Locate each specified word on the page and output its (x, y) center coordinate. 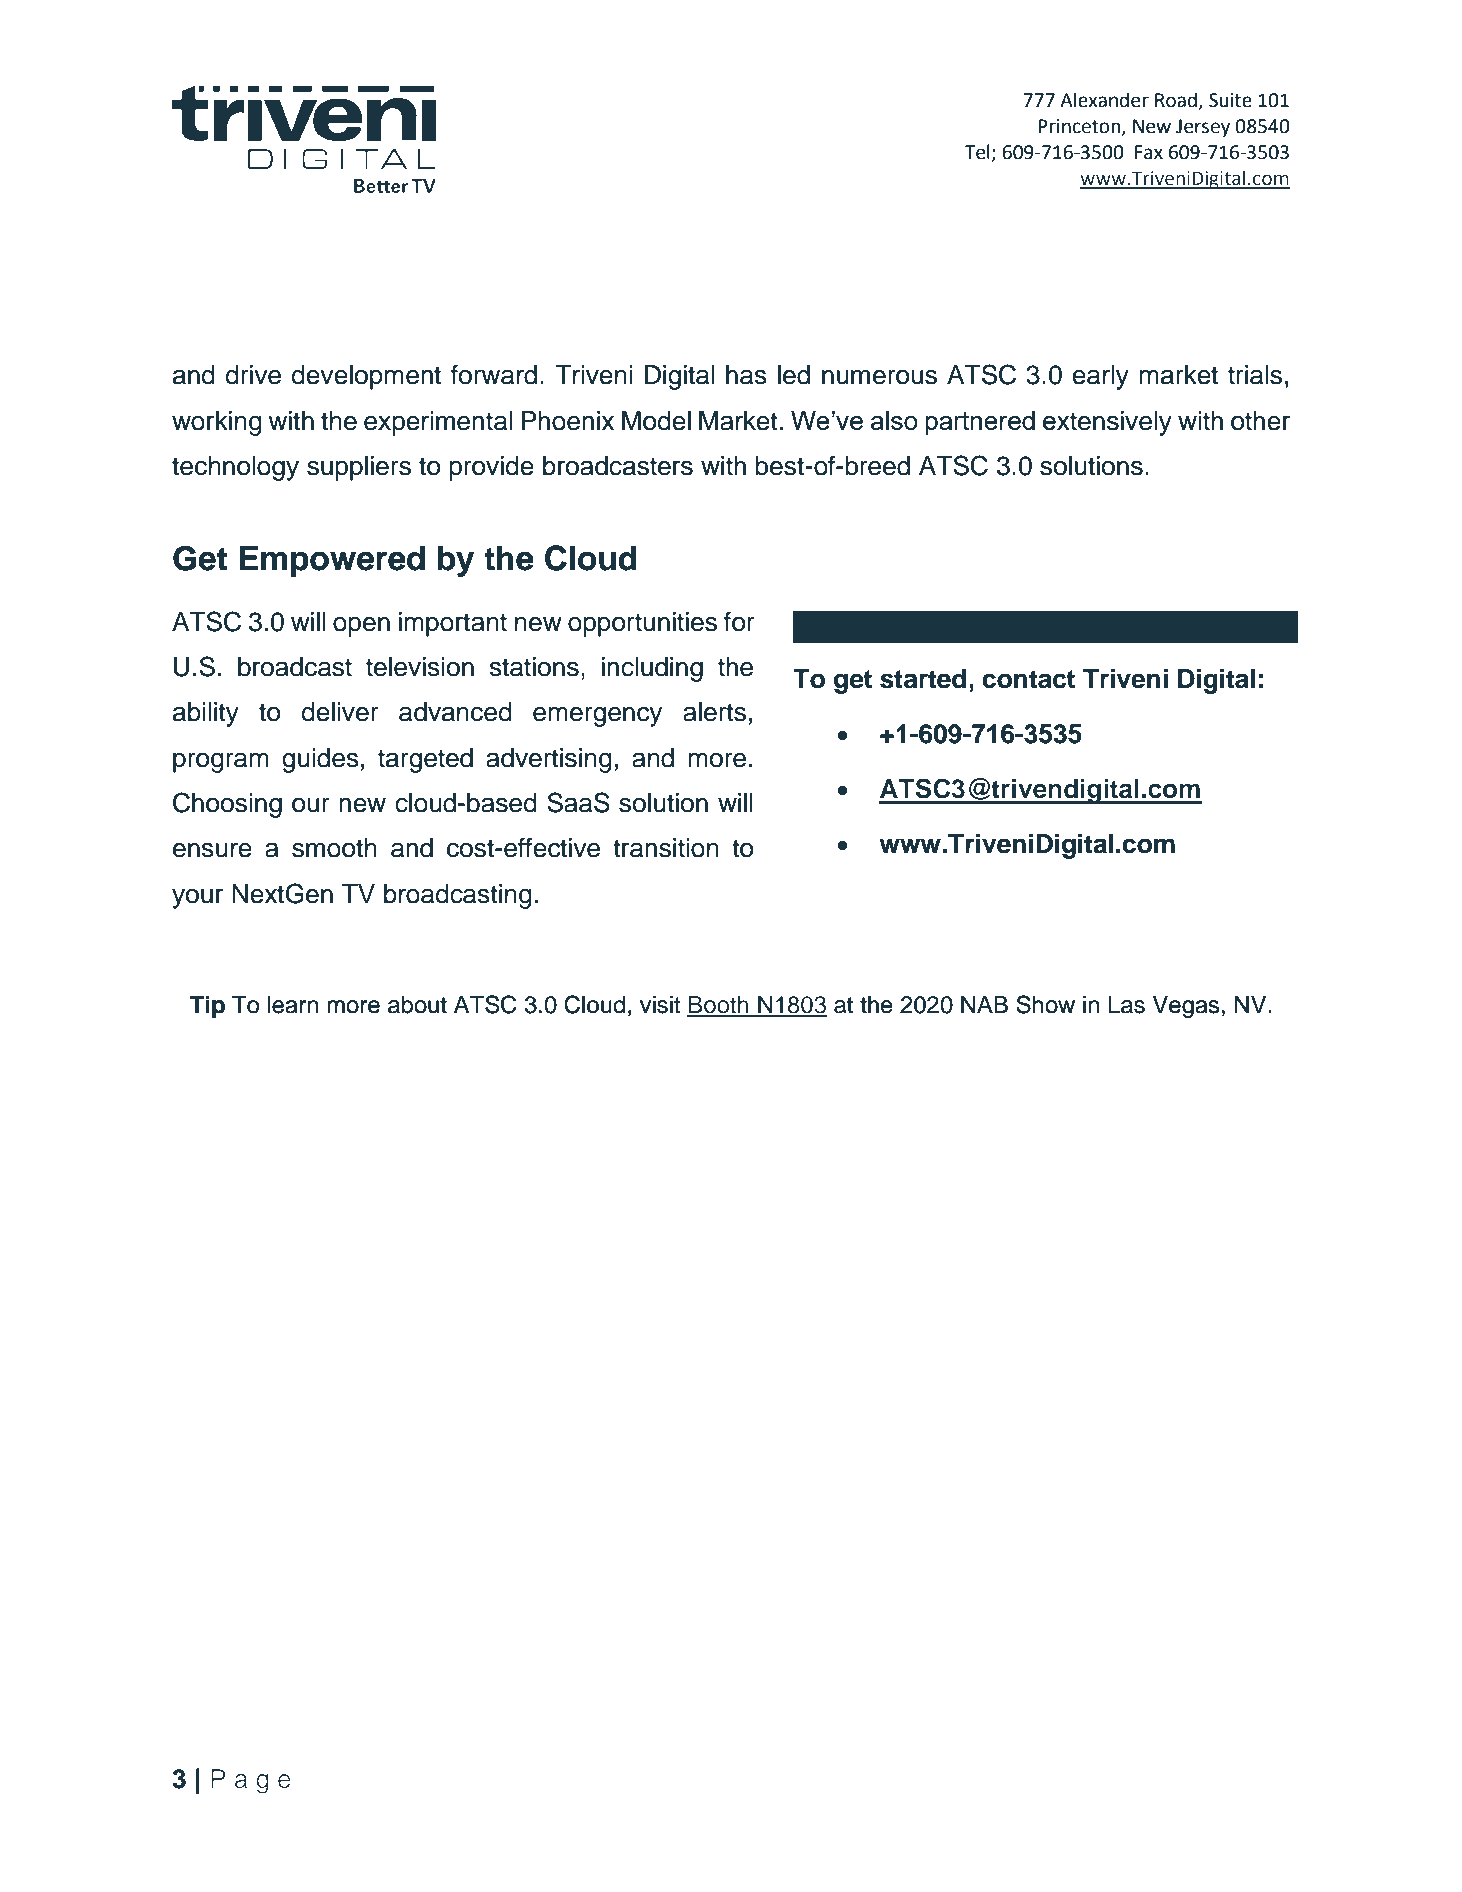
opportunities (642, 624)
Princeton (1080, 127)
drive (253, 375)
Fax (1149, 152)
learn (293, 1005)
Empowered (332, 561)
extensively (1107, 423)
